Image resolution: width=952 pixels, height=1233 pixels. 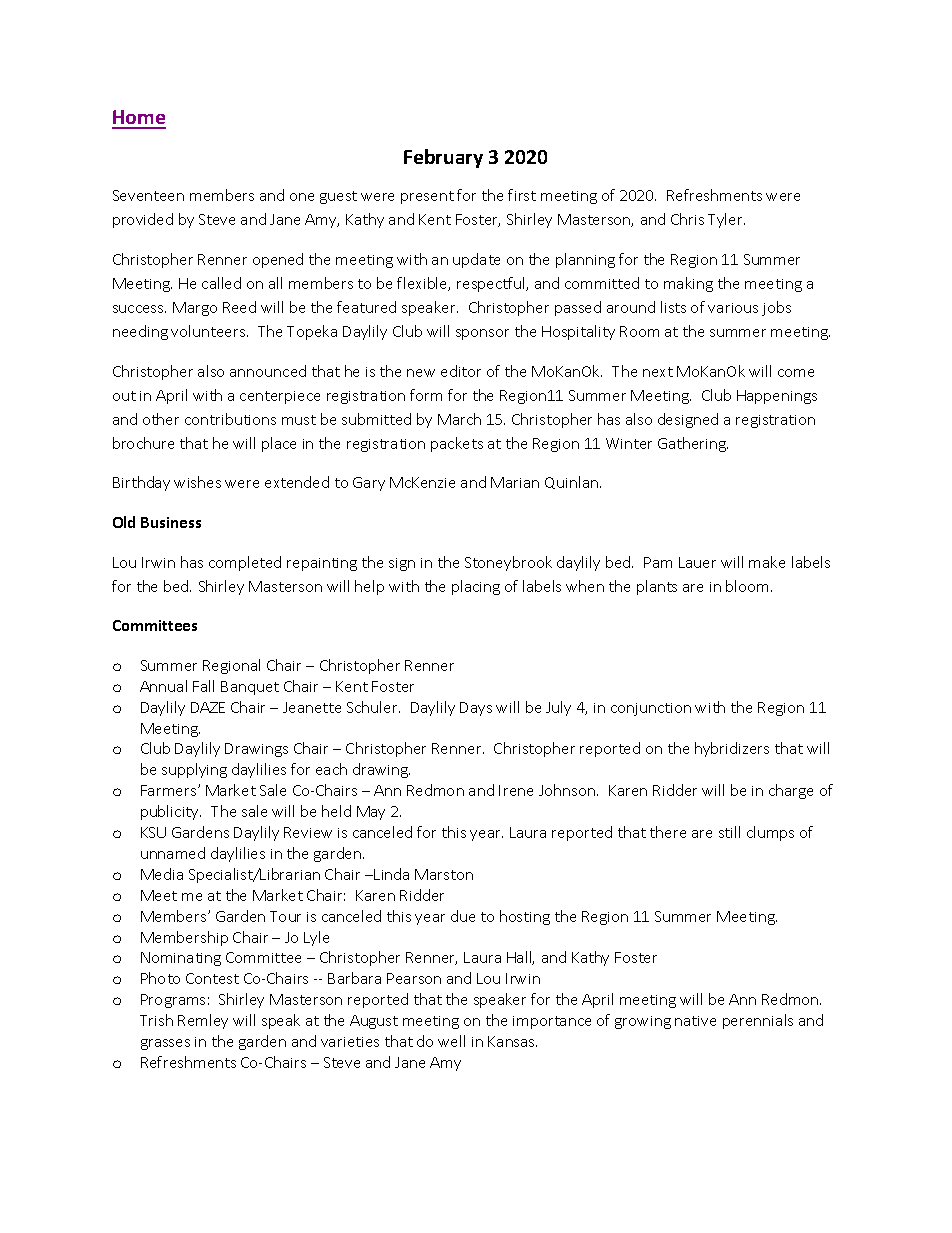 What do you see at coordinates (148, 195) in the page?
I see `Seventeen` at bounding box center [148, 195].
